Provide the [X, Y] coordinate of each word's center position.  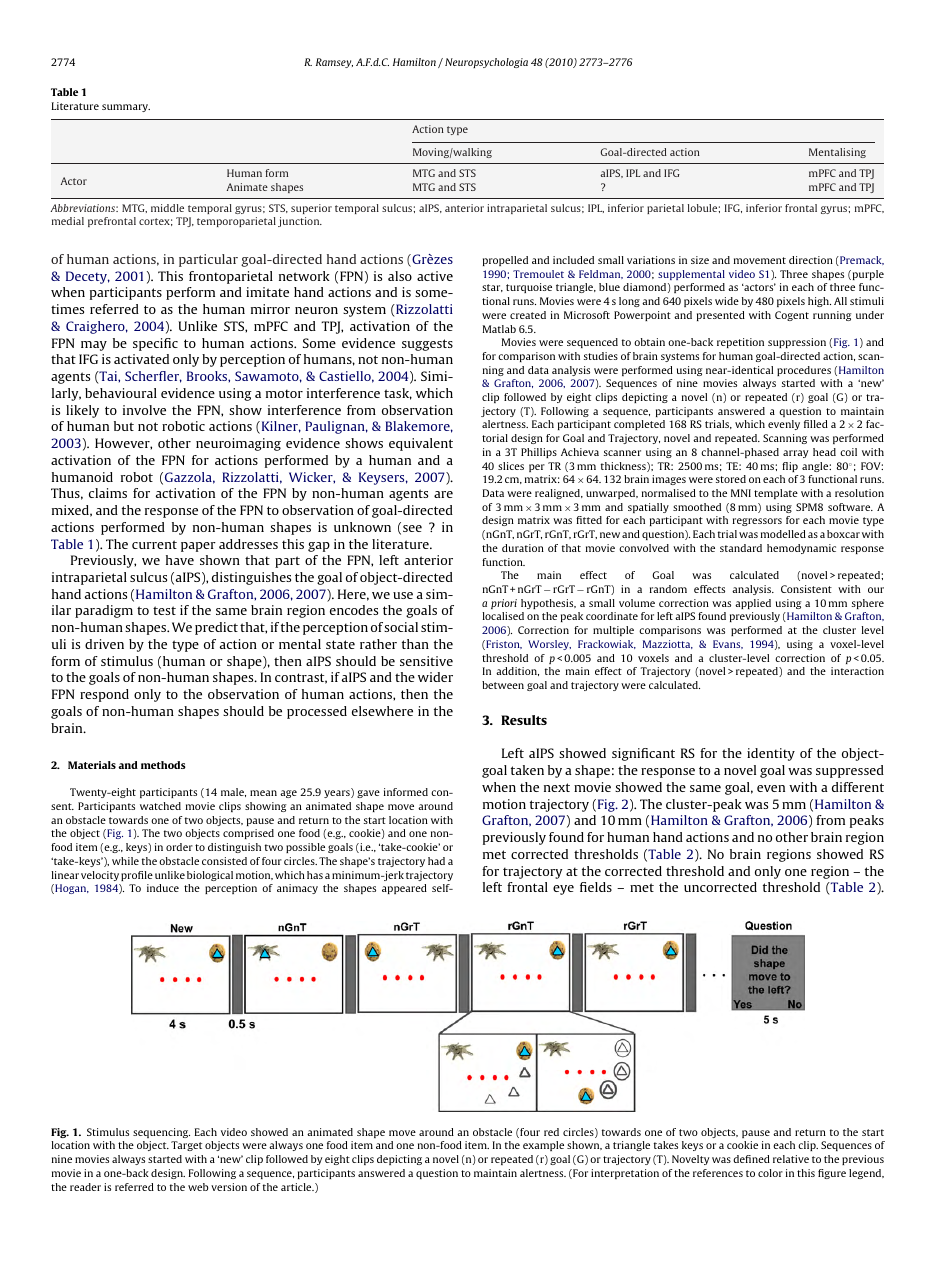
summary [126, 108]
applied [753, 604]
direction [811, 260]
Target [186, 1146]
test [164, 610]
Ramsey [334, 63]
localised [503, 616]
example [543, 1146]
